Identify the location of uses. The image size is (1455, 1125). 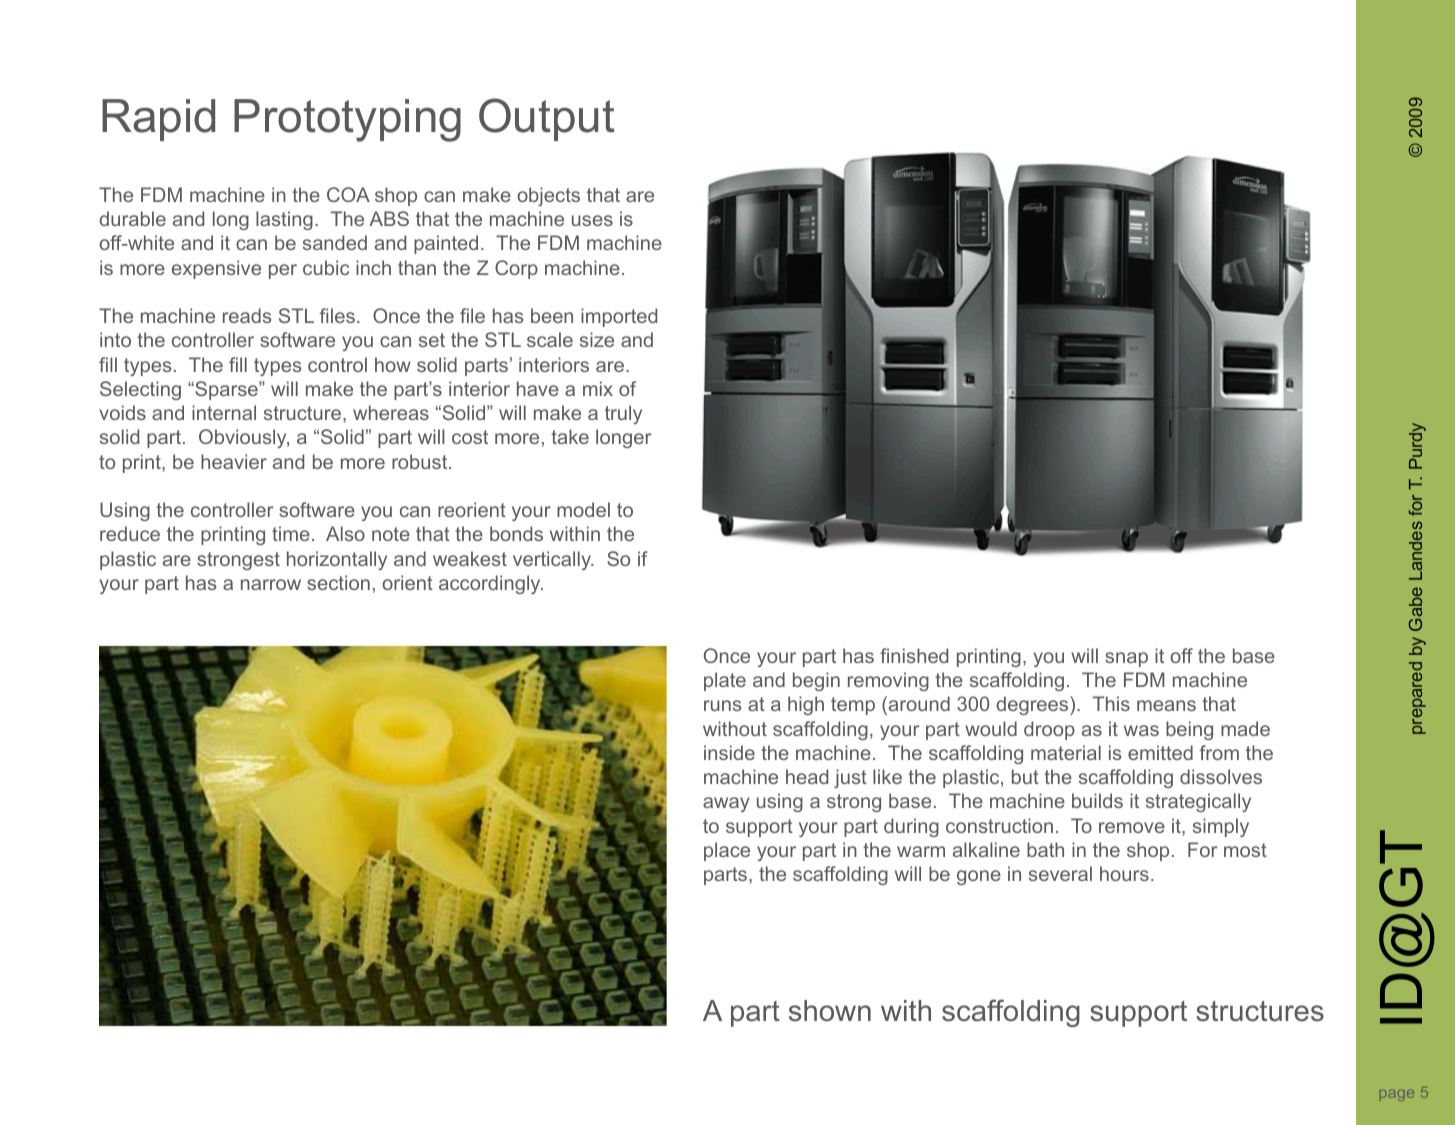
(592, 220).
